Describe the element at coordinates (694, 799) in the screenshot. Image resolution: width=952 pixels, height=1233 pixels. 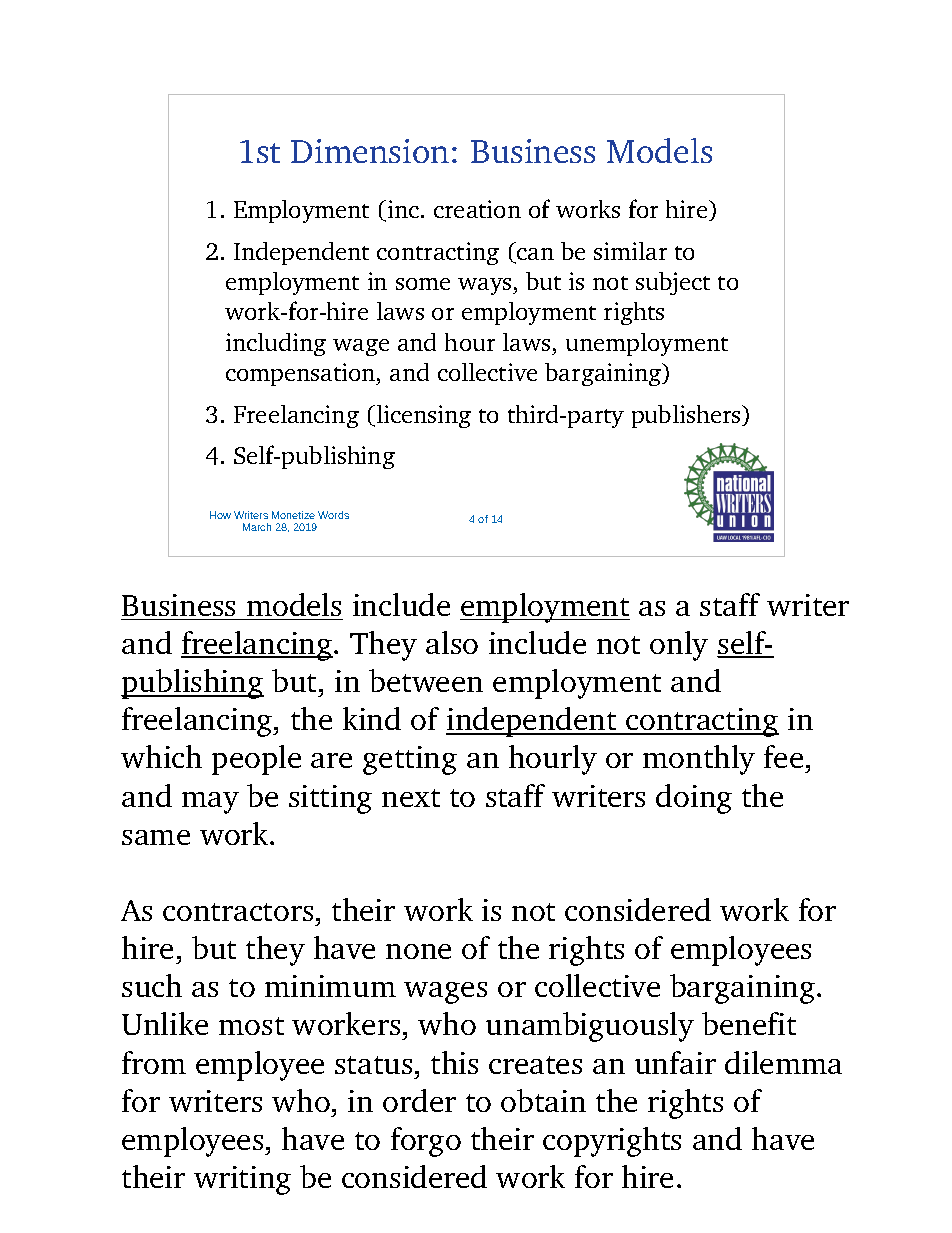
I see `doing` at that location.
